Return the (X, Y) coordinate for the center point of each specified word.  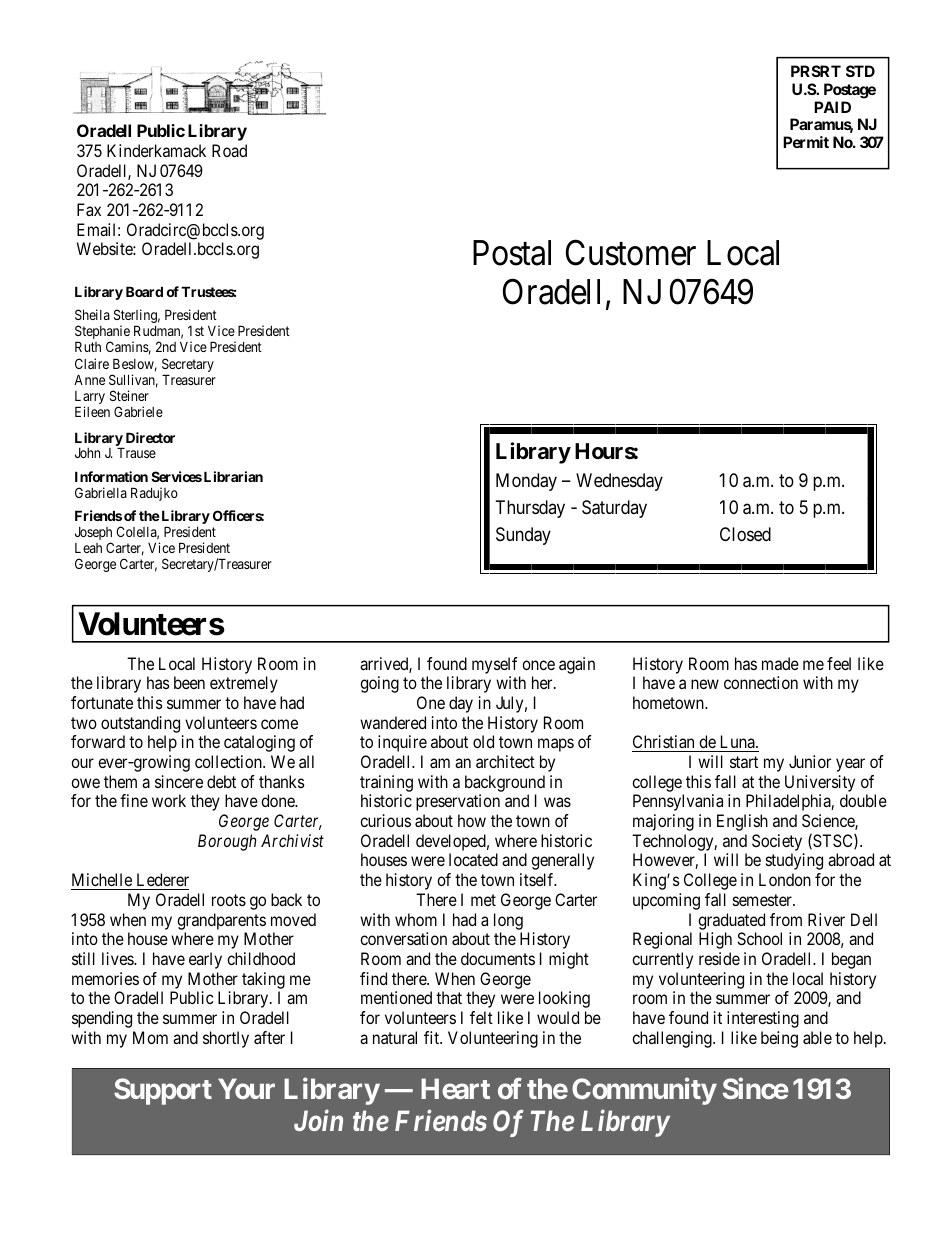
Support (163, 1091)
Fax (89, 209)
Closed (745, 534)
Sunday (523, 536)
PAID (832, 107)
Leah (88, 548)
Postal (512, 253)
